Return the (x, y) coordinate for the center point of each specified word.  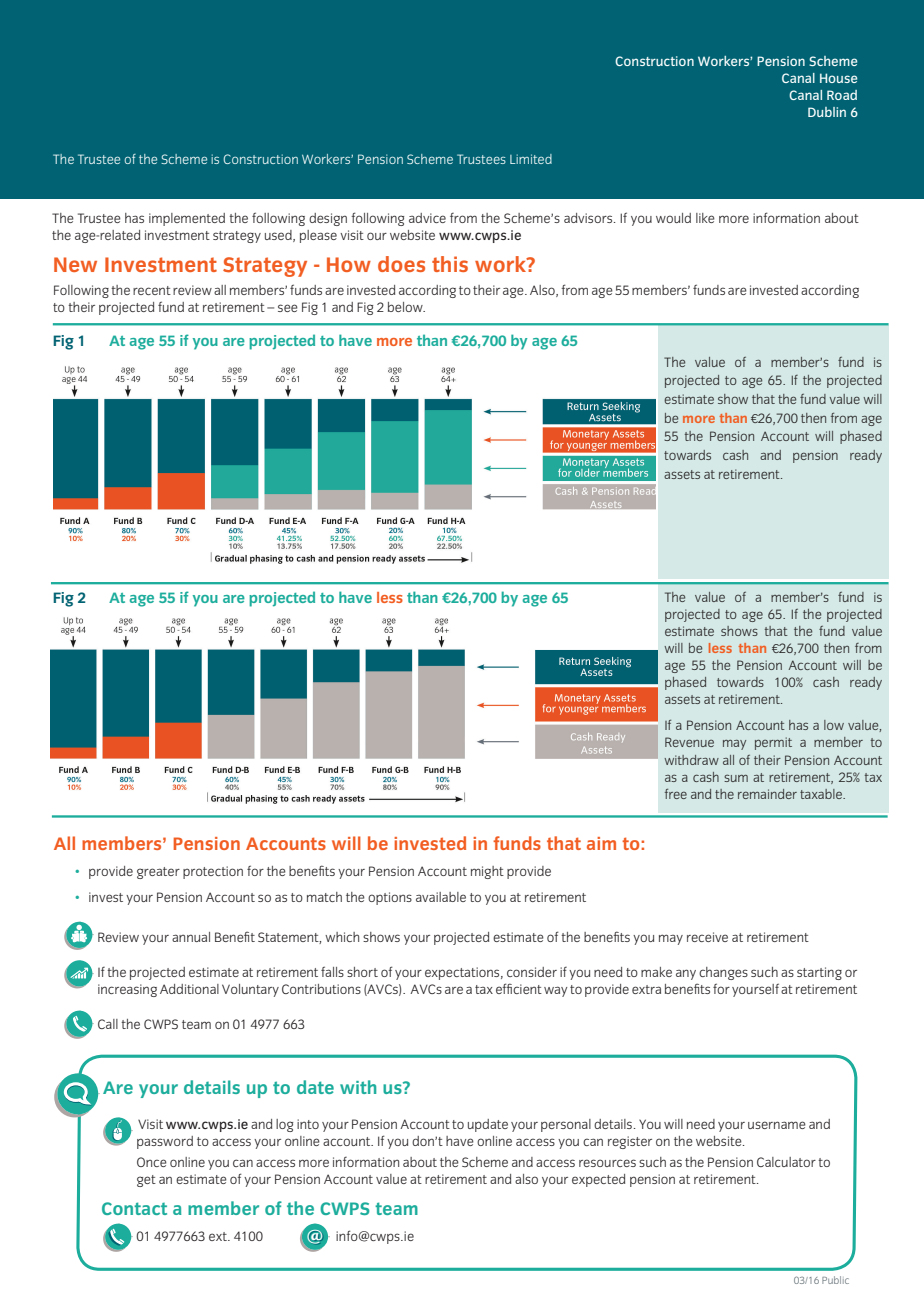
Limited (531, 159)
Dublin (827, 112)
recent (152, 290)
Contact (134, 1208)
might (487, 872)
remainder (767, 794)
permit (773, 743)
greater (158, 873)
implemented (187, 219)
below (406, 307)
